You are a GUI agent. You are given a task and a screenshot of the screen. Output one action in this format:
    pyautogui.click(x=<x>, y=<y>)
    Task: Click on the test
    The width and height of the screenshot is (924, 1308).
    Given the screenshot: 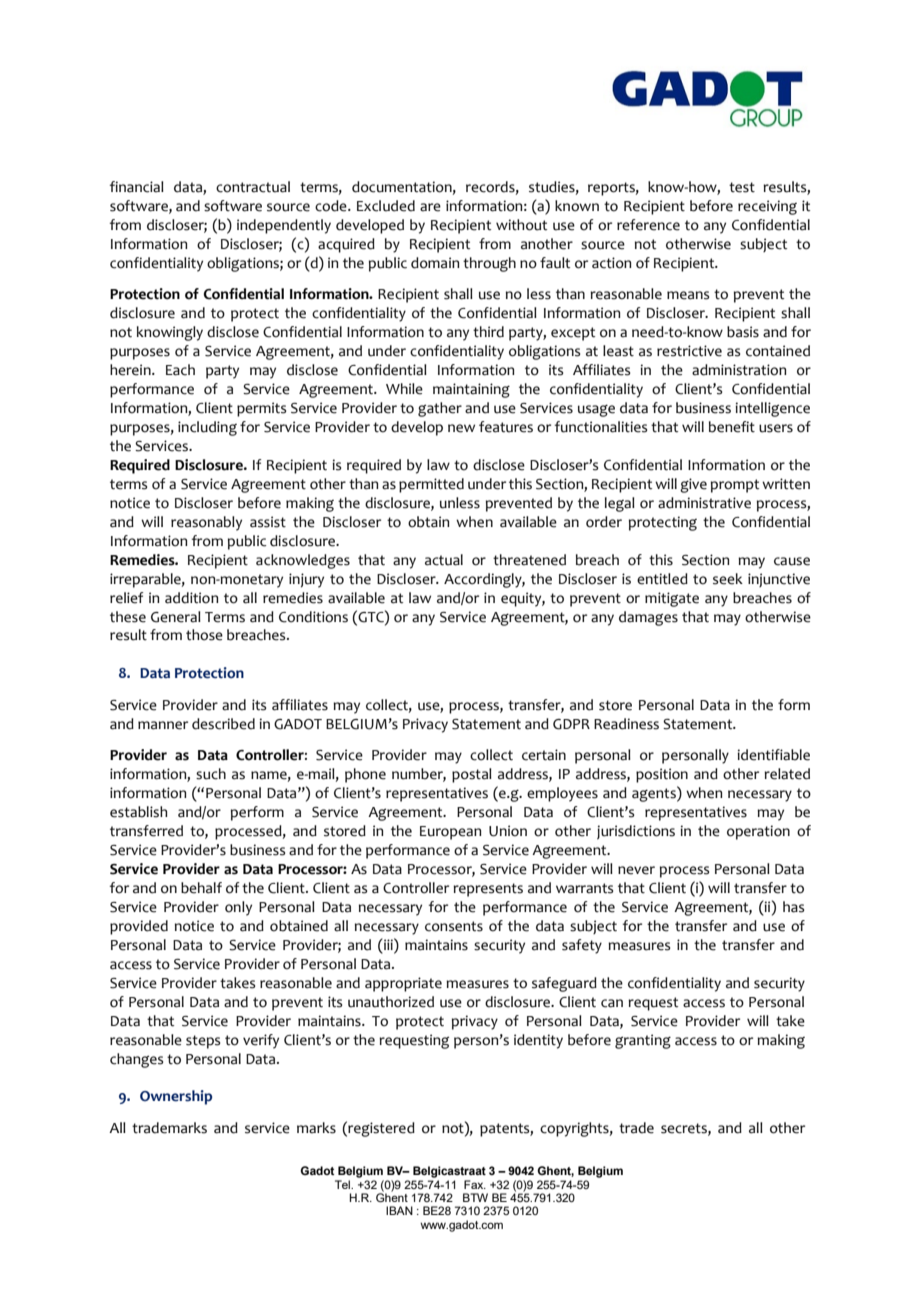 What is the action you would take?
    pyautogui.click(x=742, y=187)
